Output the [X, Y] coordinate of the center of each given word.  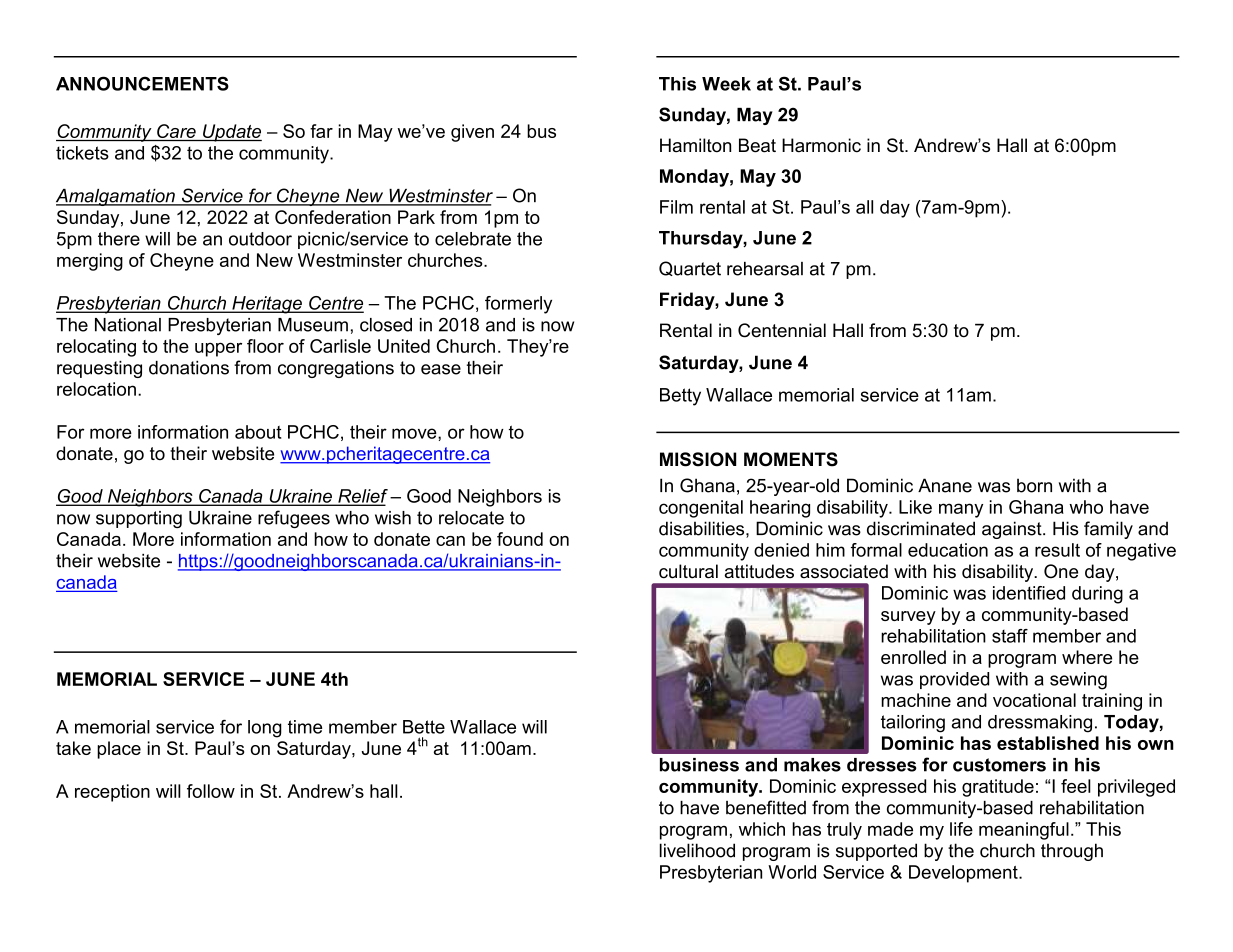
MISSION [698, 459]
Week [726, 84]
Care [176, 131]
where [1087, 657]
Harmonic [821, 145]
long [265, 729]
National [128, 325]
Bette [424, 727]
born [1034, 485]
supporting [139, 519]
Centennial [782, 330]
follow [211, 791]
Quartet [690, 268]
